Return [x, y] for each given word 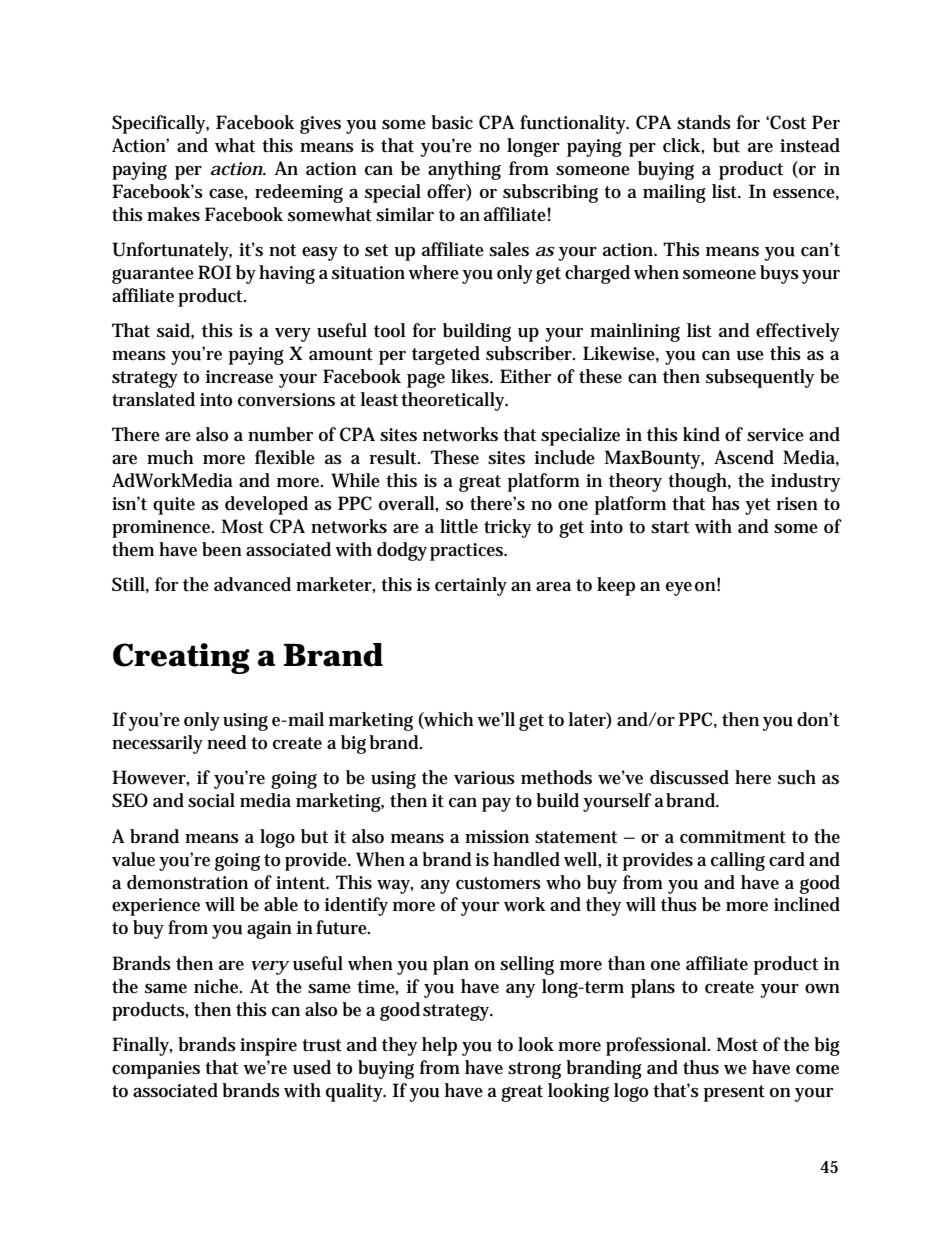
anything [464, 170]
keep [616, 586]
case [228, 194]
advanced [252, 584]
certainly [471, 586]
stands [704, 122]
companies [156, 1070]
